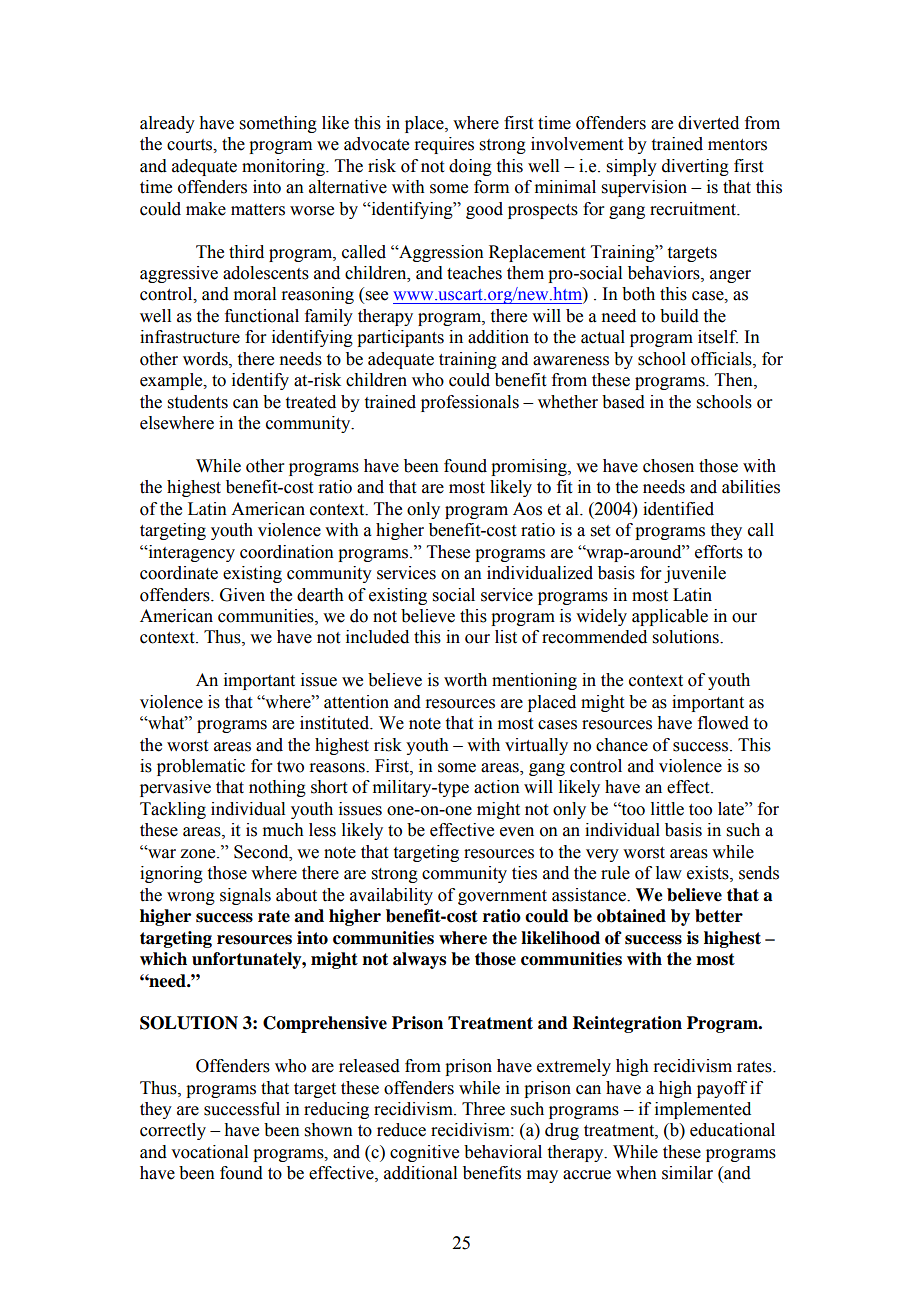 The width and height of the screenshot is (924, 1308). Describe the element at coordinates (470, 167) in the screenshot. I see `doing` at that location.
